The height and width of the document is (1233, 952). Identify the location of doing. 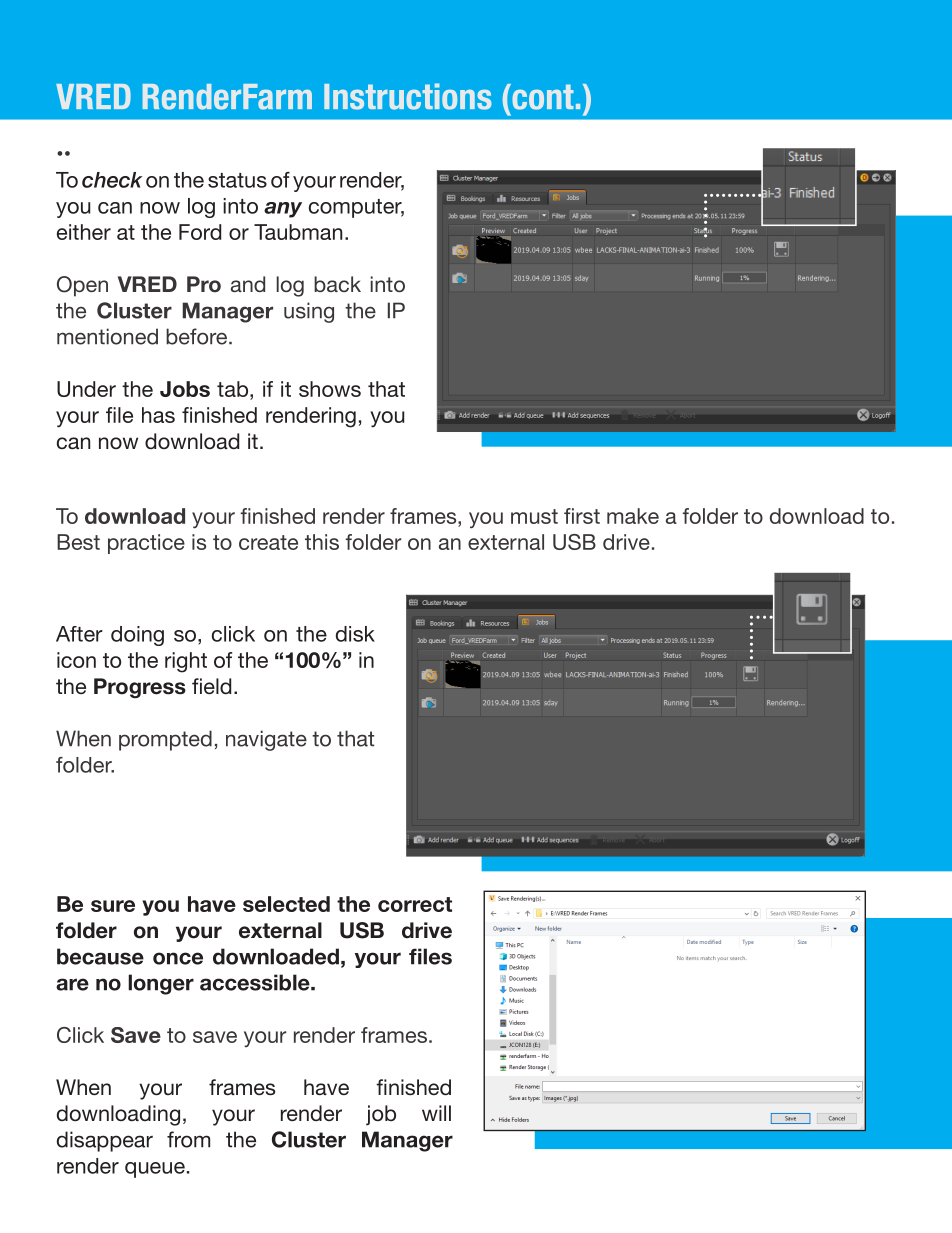
(137, 636).
